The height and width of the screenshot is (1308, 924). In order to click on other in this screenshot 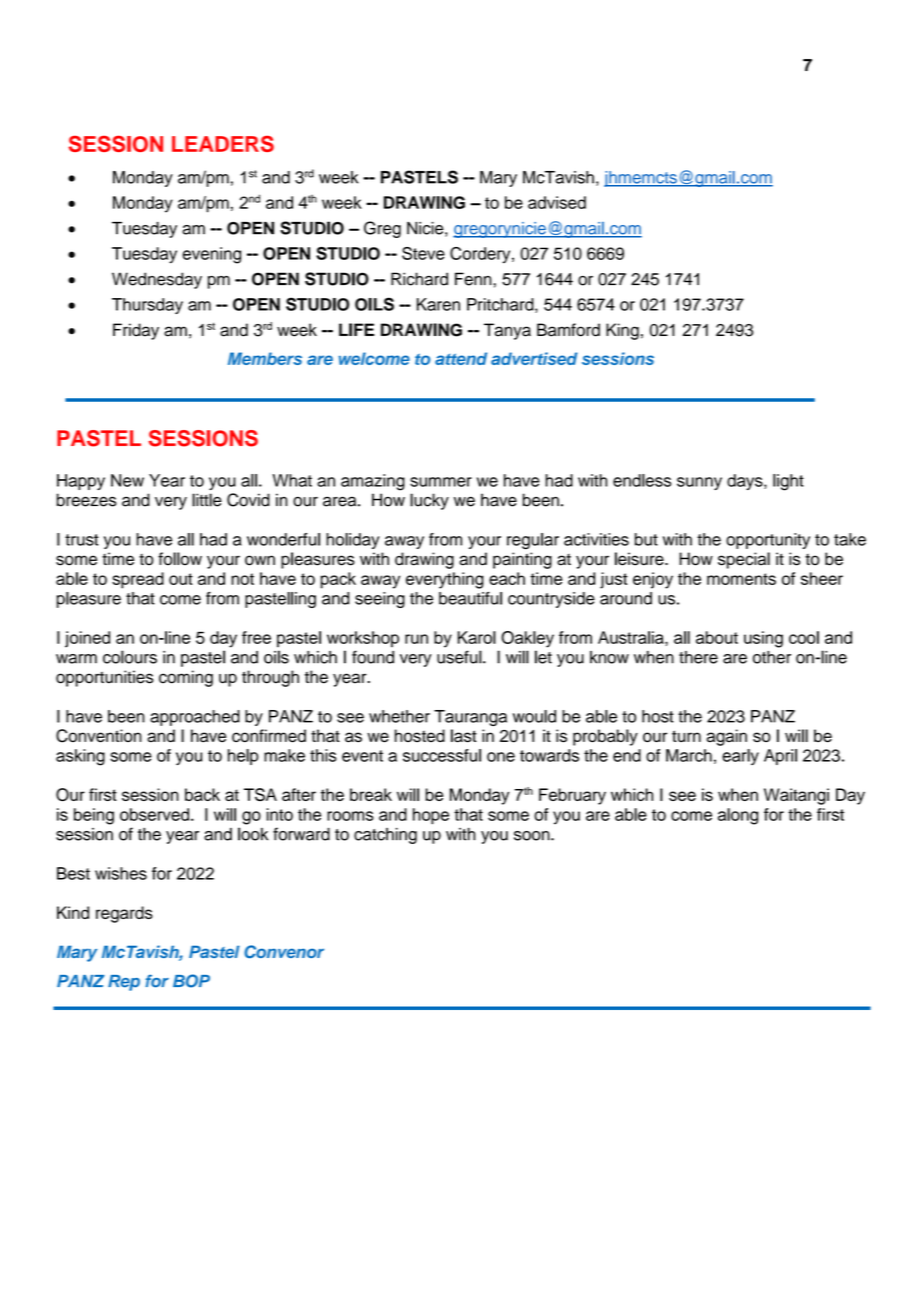, I will do `click(772, 657)`.
